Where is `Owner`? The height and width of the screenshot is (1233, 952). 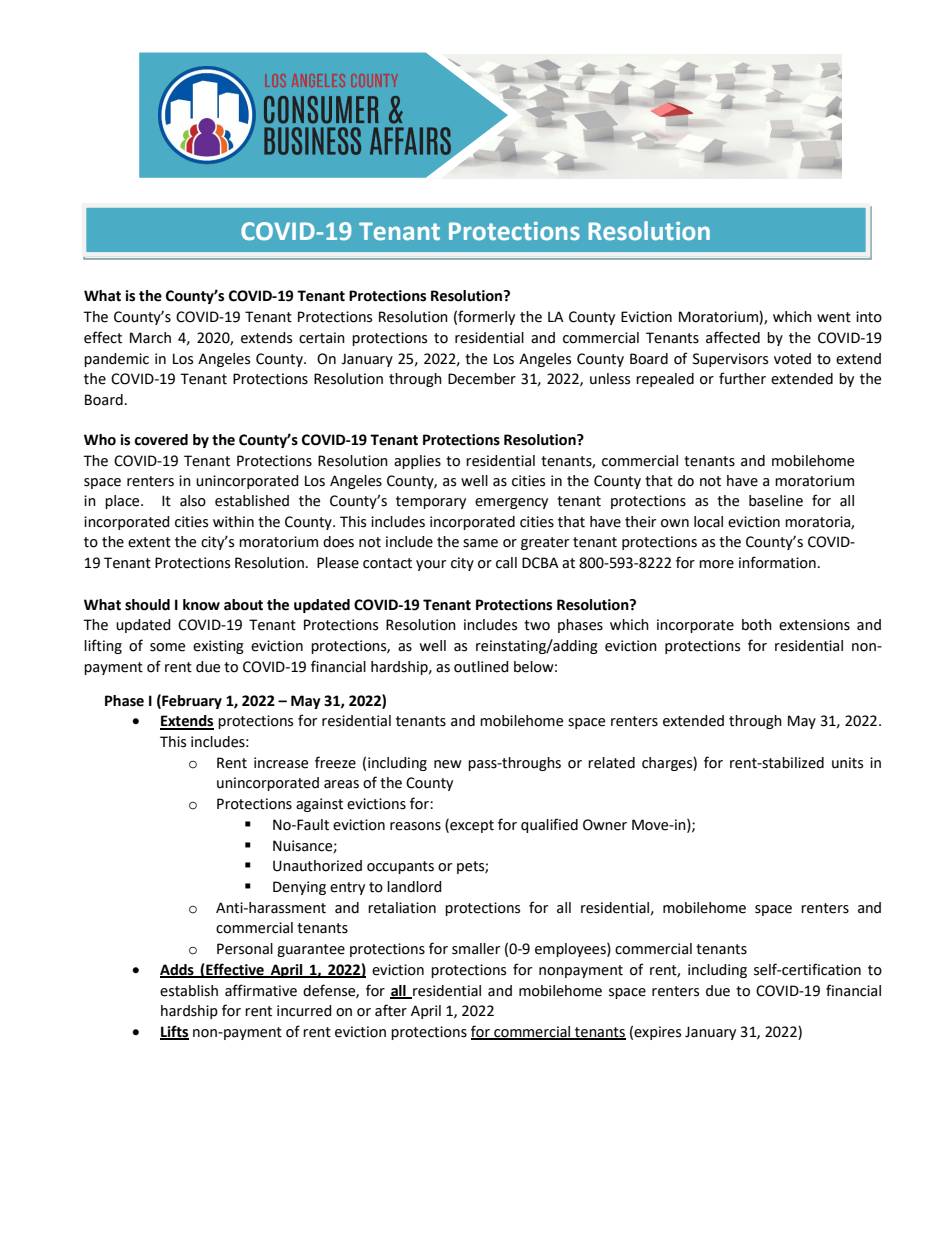 Owner is located at coordinates (605, 825).
